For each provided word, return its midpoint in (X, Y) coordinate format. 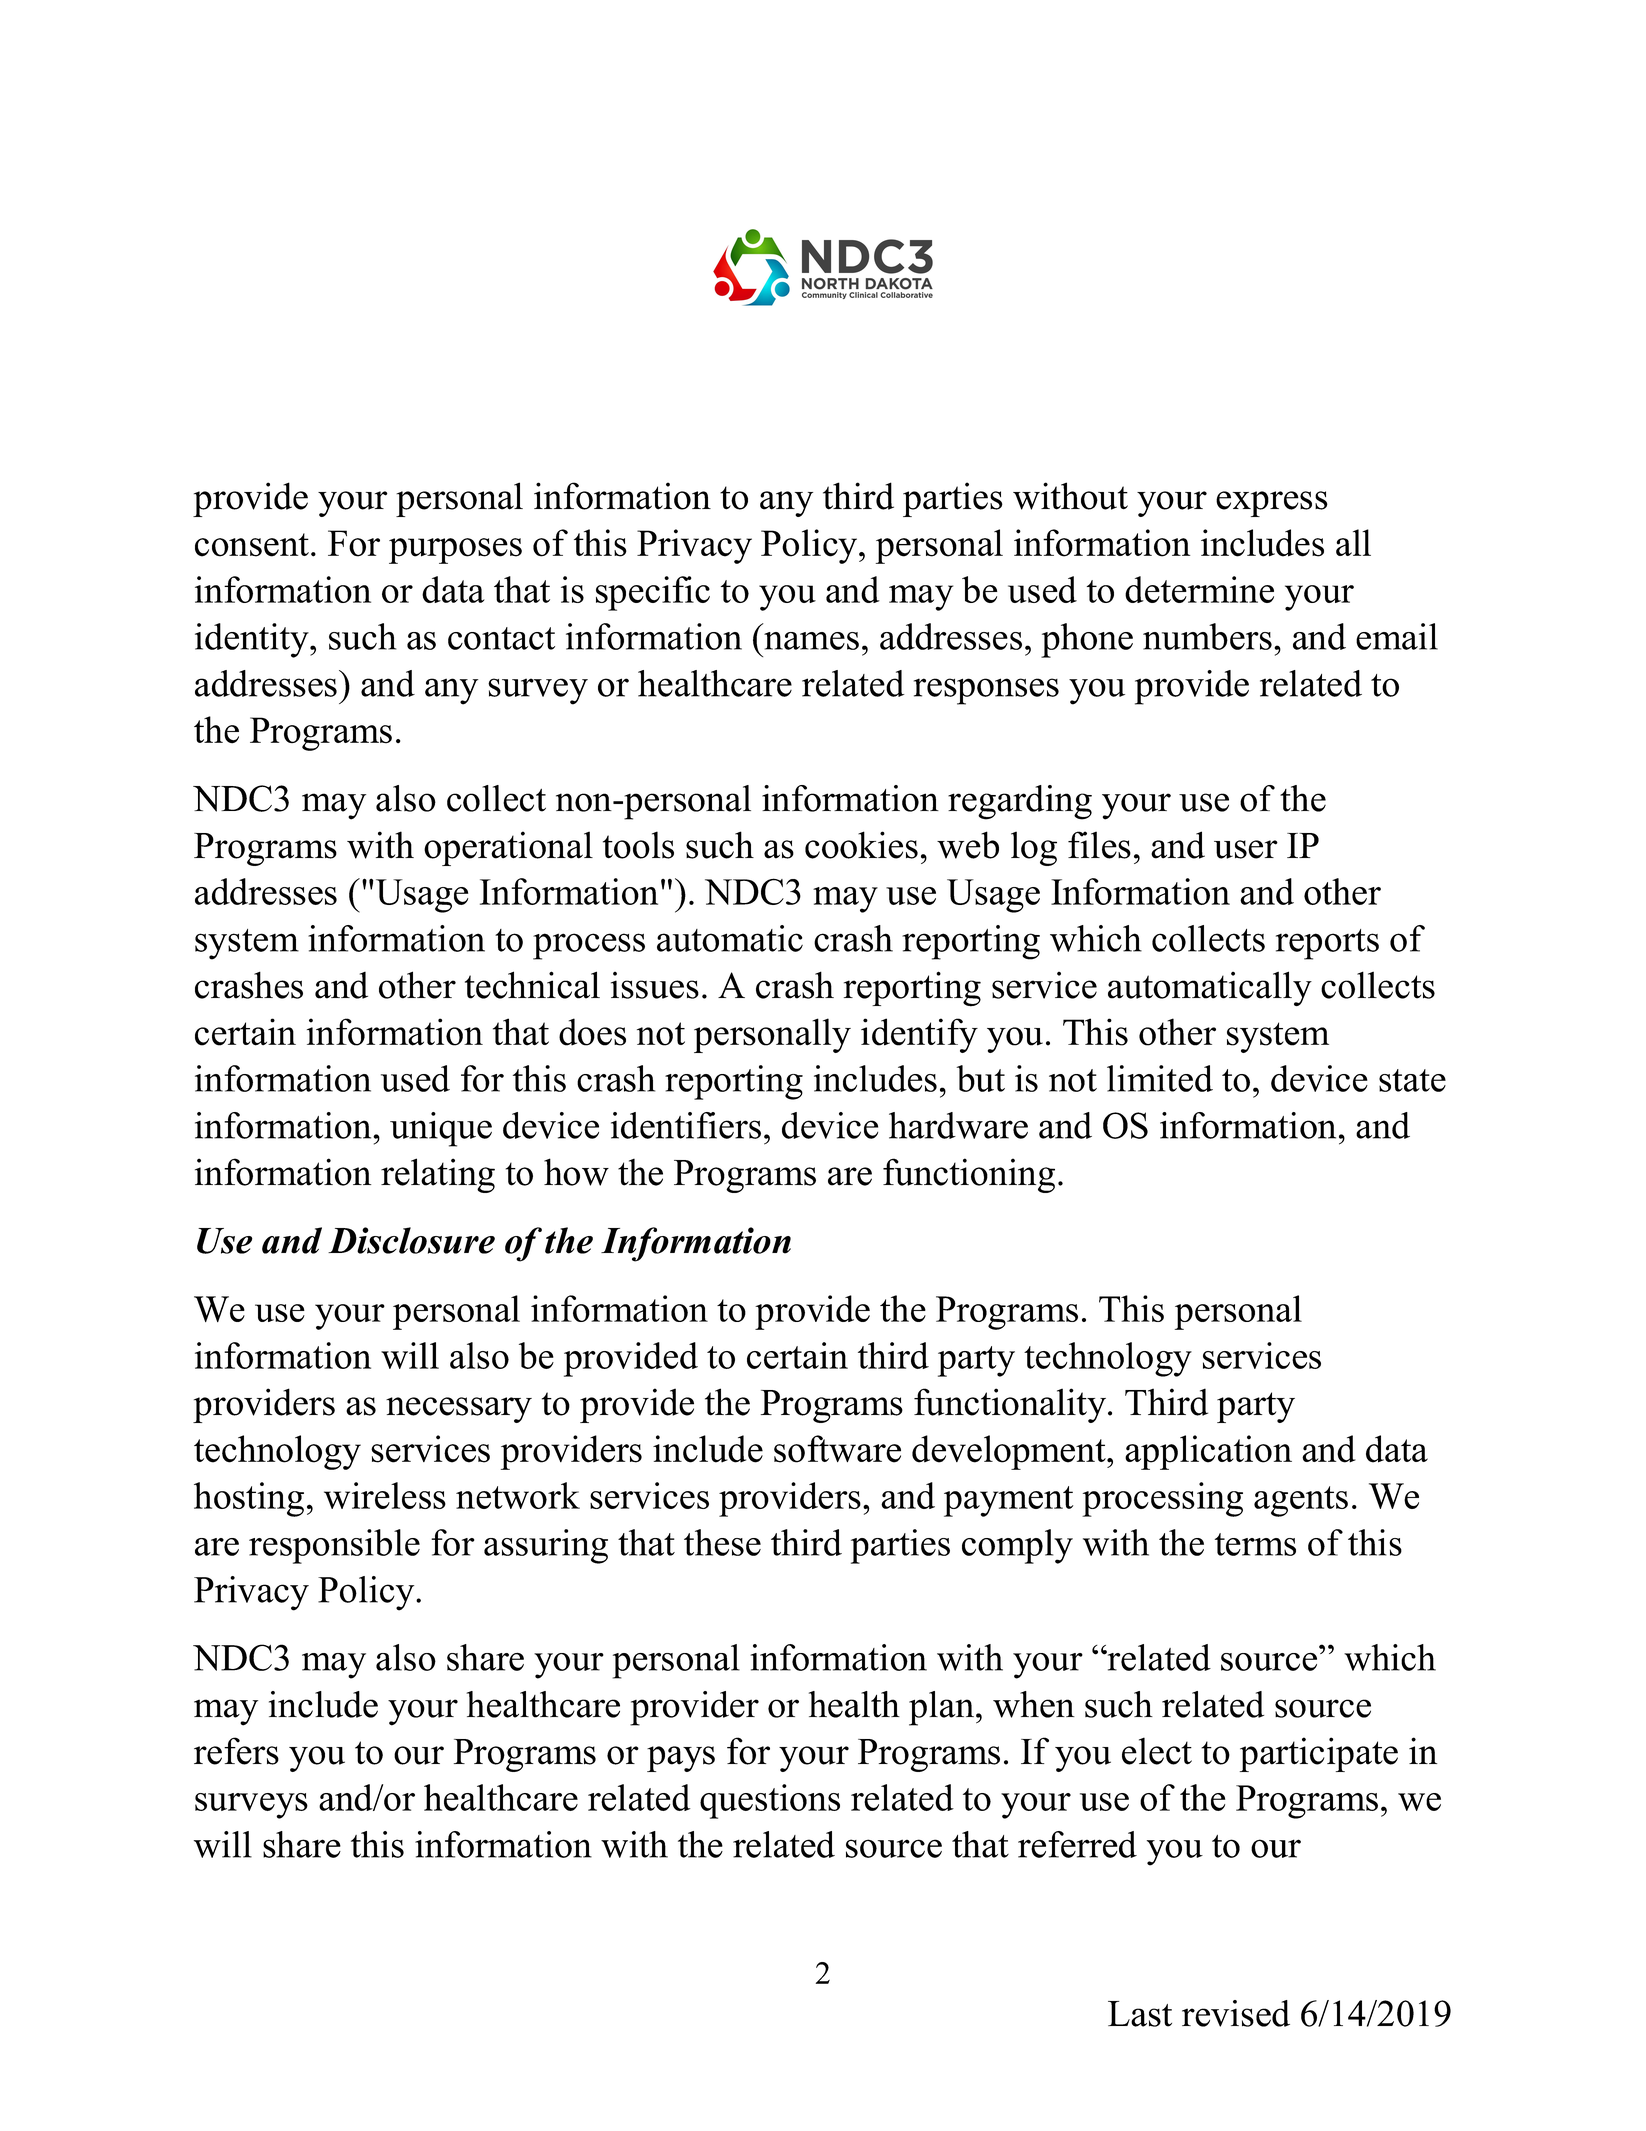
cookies (861, 845)
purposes (455, 551)
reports (1327, 944)
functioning (969, 1175)
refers (236, 1751)
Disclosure (411, 1240)
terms (1255, 1544)
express (1272, 504)
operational (508, 848)
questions (770, 1801)
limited (1160, 1078)
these (722, 1542)
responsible (334, 1546)
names (811, 641)
